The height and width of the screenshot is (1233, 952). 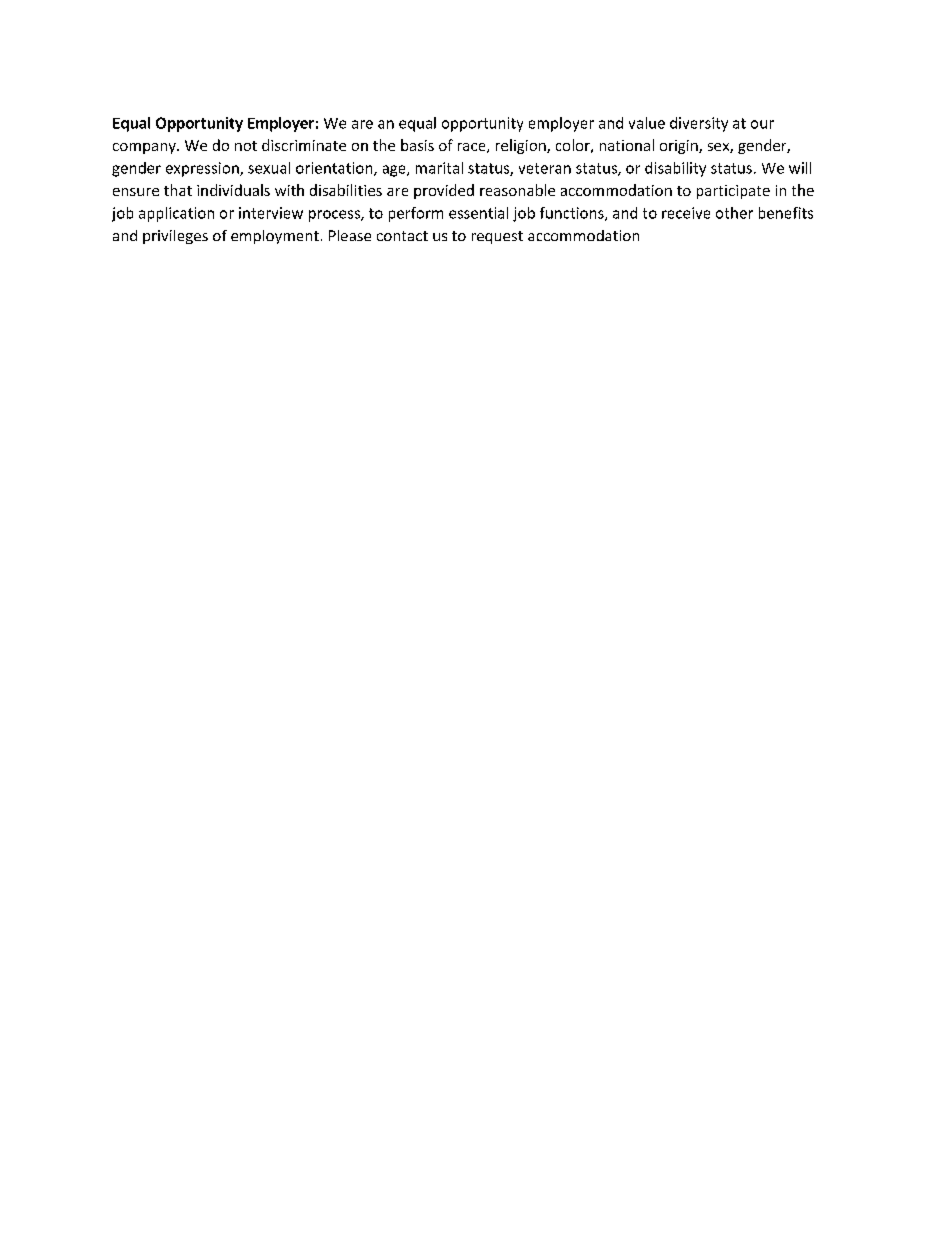 I want to click on company, so click(x=145, y=148).
